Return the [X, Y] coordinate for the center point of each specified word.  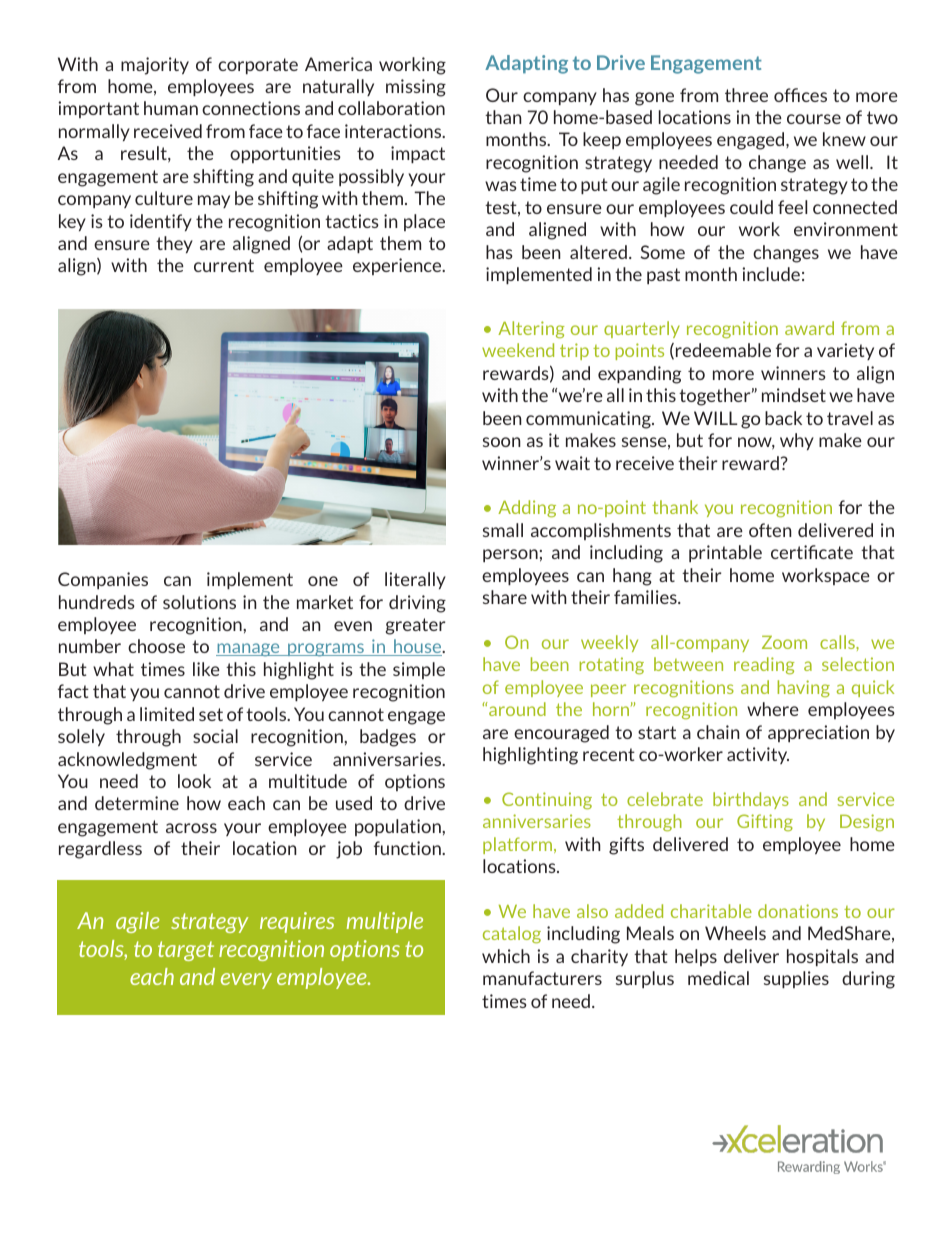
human [171, 108]
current [224, 265]
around [516, 709]
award [809, 328]
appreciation [818, 733]
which [506, 956]
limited [167, 714]
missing [416, 88]
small [503, 530]
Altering [531, 330]
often [770, 530]
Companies [103, 580]
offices [800, 95]
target [186, 951]
